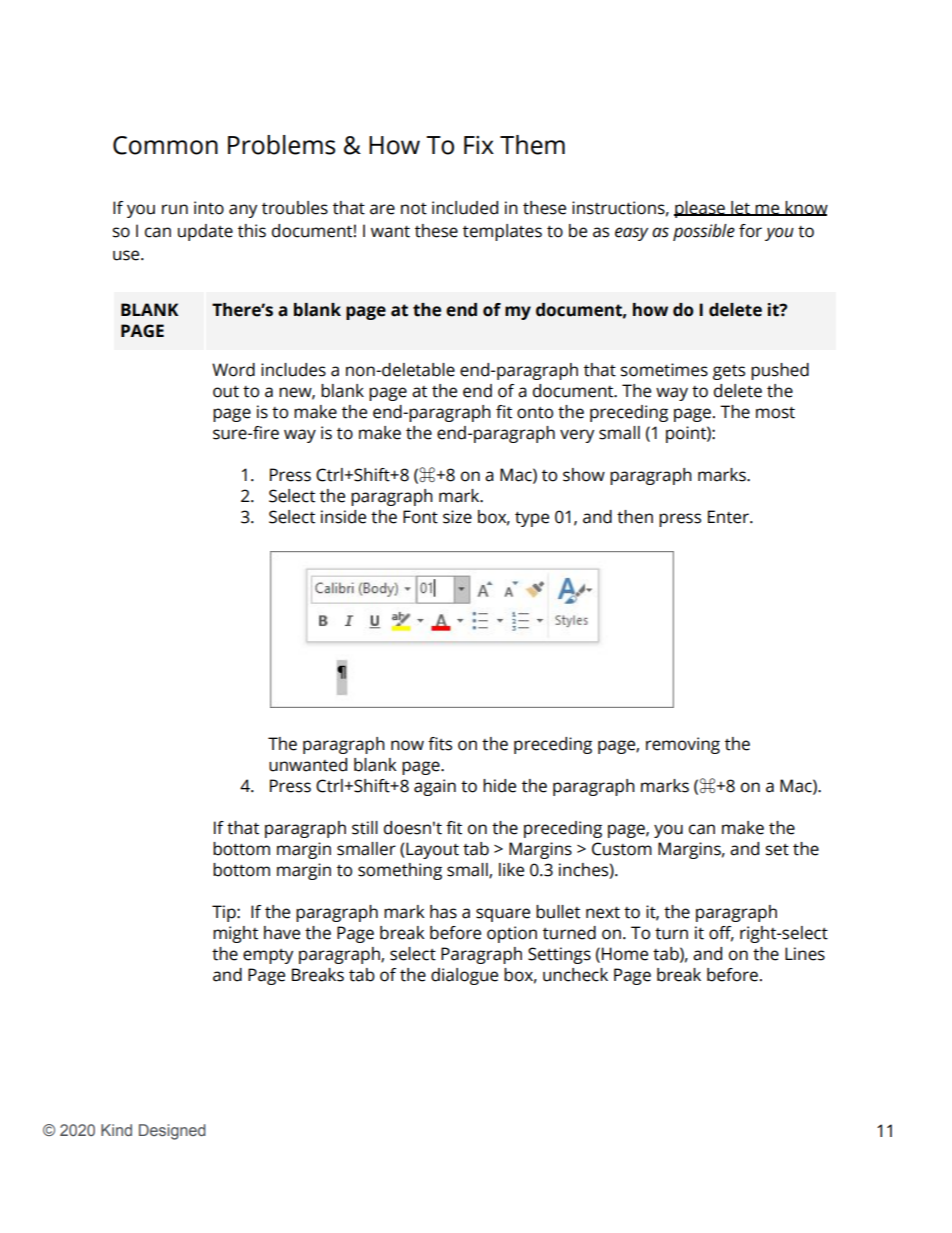 This page has height=1233, width=952. Describe the element at coordinates (172, 1132) in the page. I see `Designed` at that location.
